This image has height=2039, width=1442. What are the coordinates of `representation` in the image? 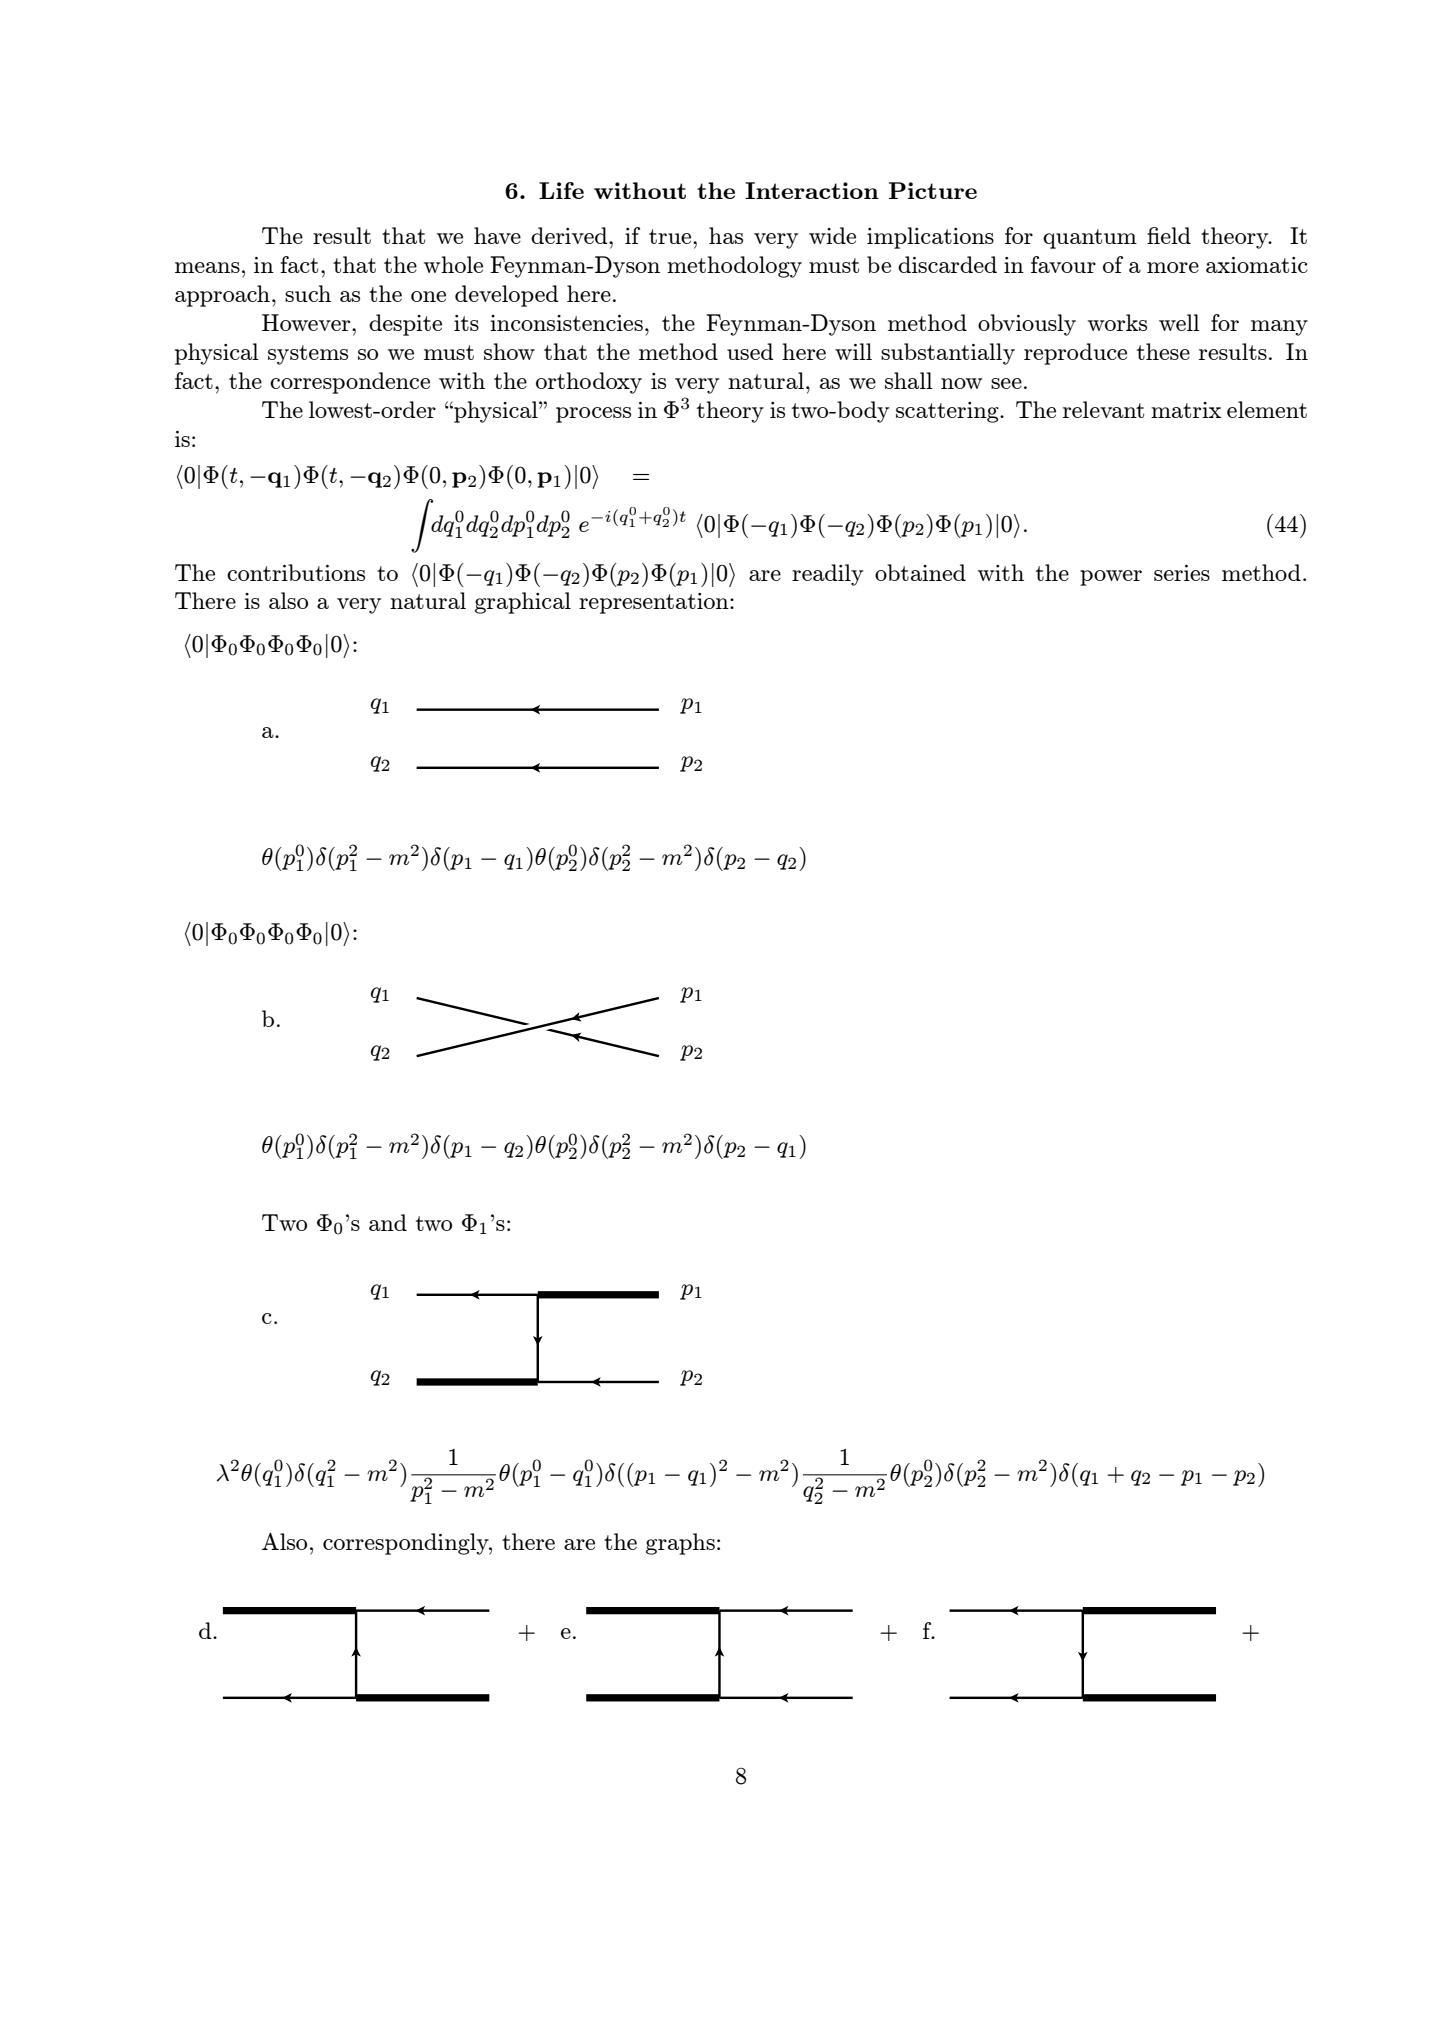 It's located at (655, 603).
